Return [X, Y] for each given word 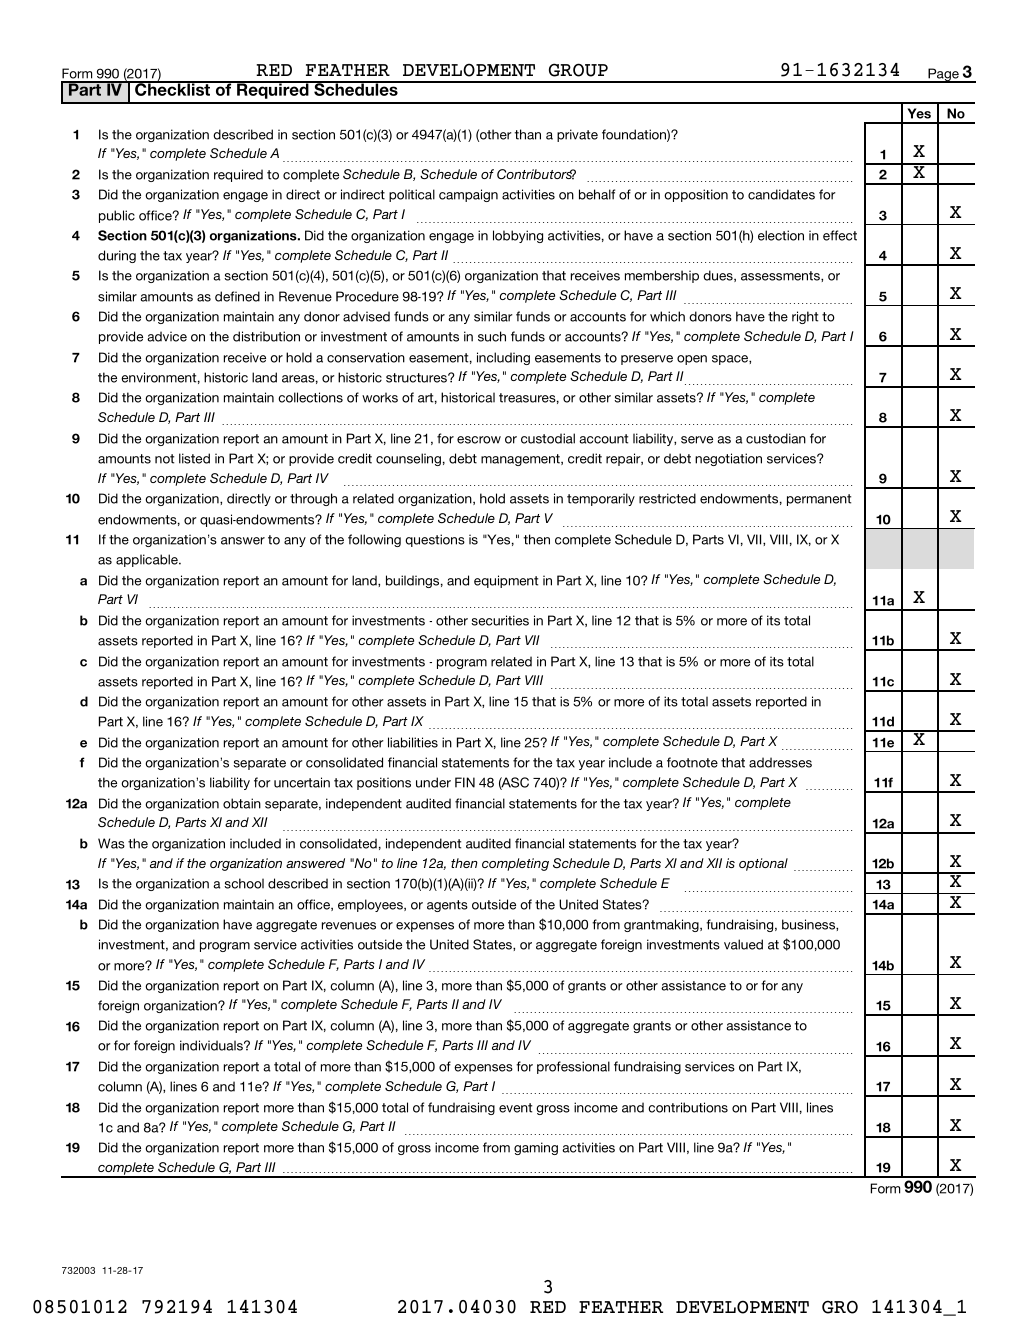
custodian [776, 438]
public [117, 216]
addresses [780, 762]
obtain [242, 803]
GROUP [578, 70]
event [515, 1108]
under [433, 782]
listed [194, 458]
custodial [548, 438]
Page [943, 75]
